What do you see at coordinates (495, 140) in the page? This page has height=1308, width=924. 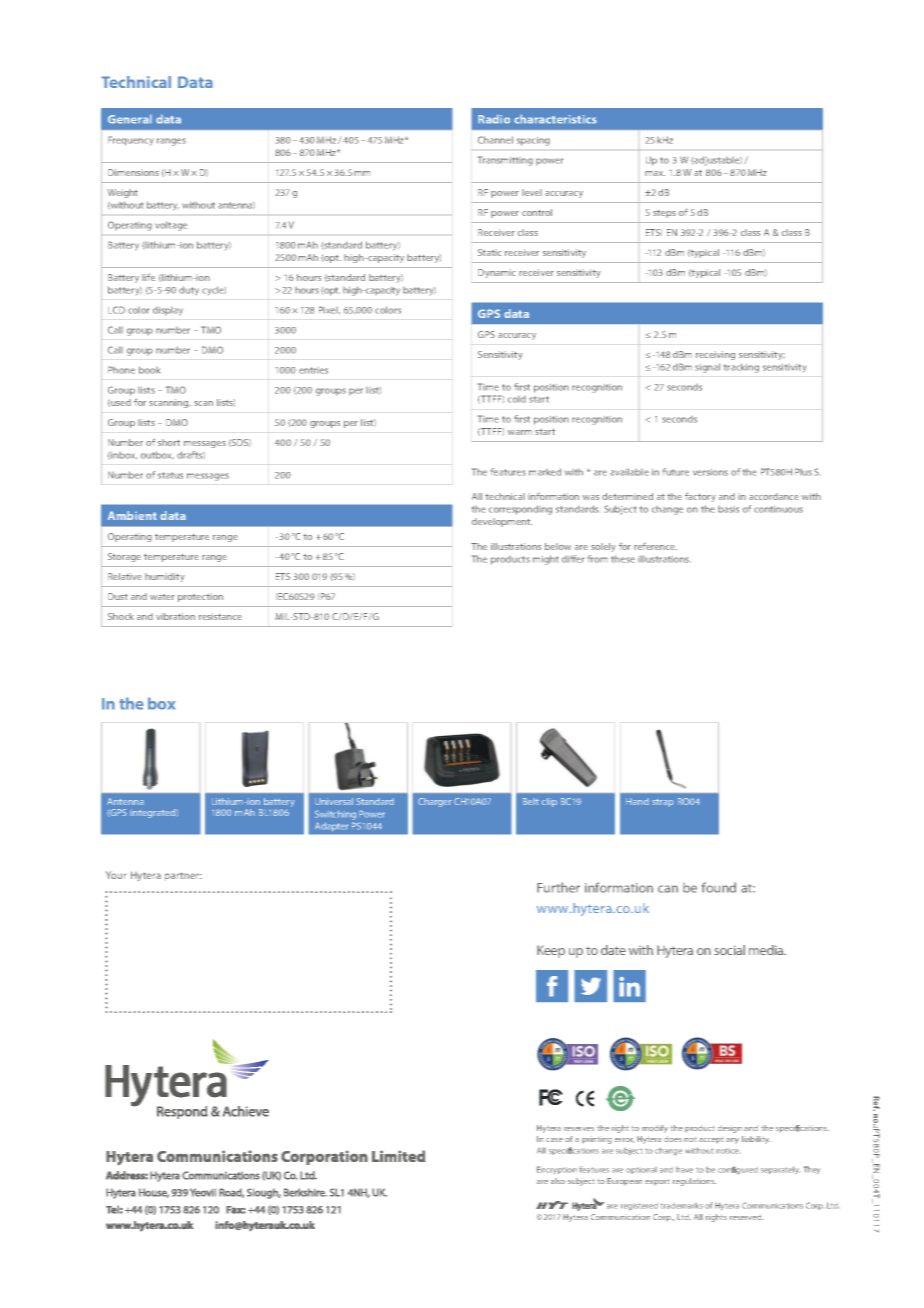 I see `Channel` at bounding box center [495, 140].
